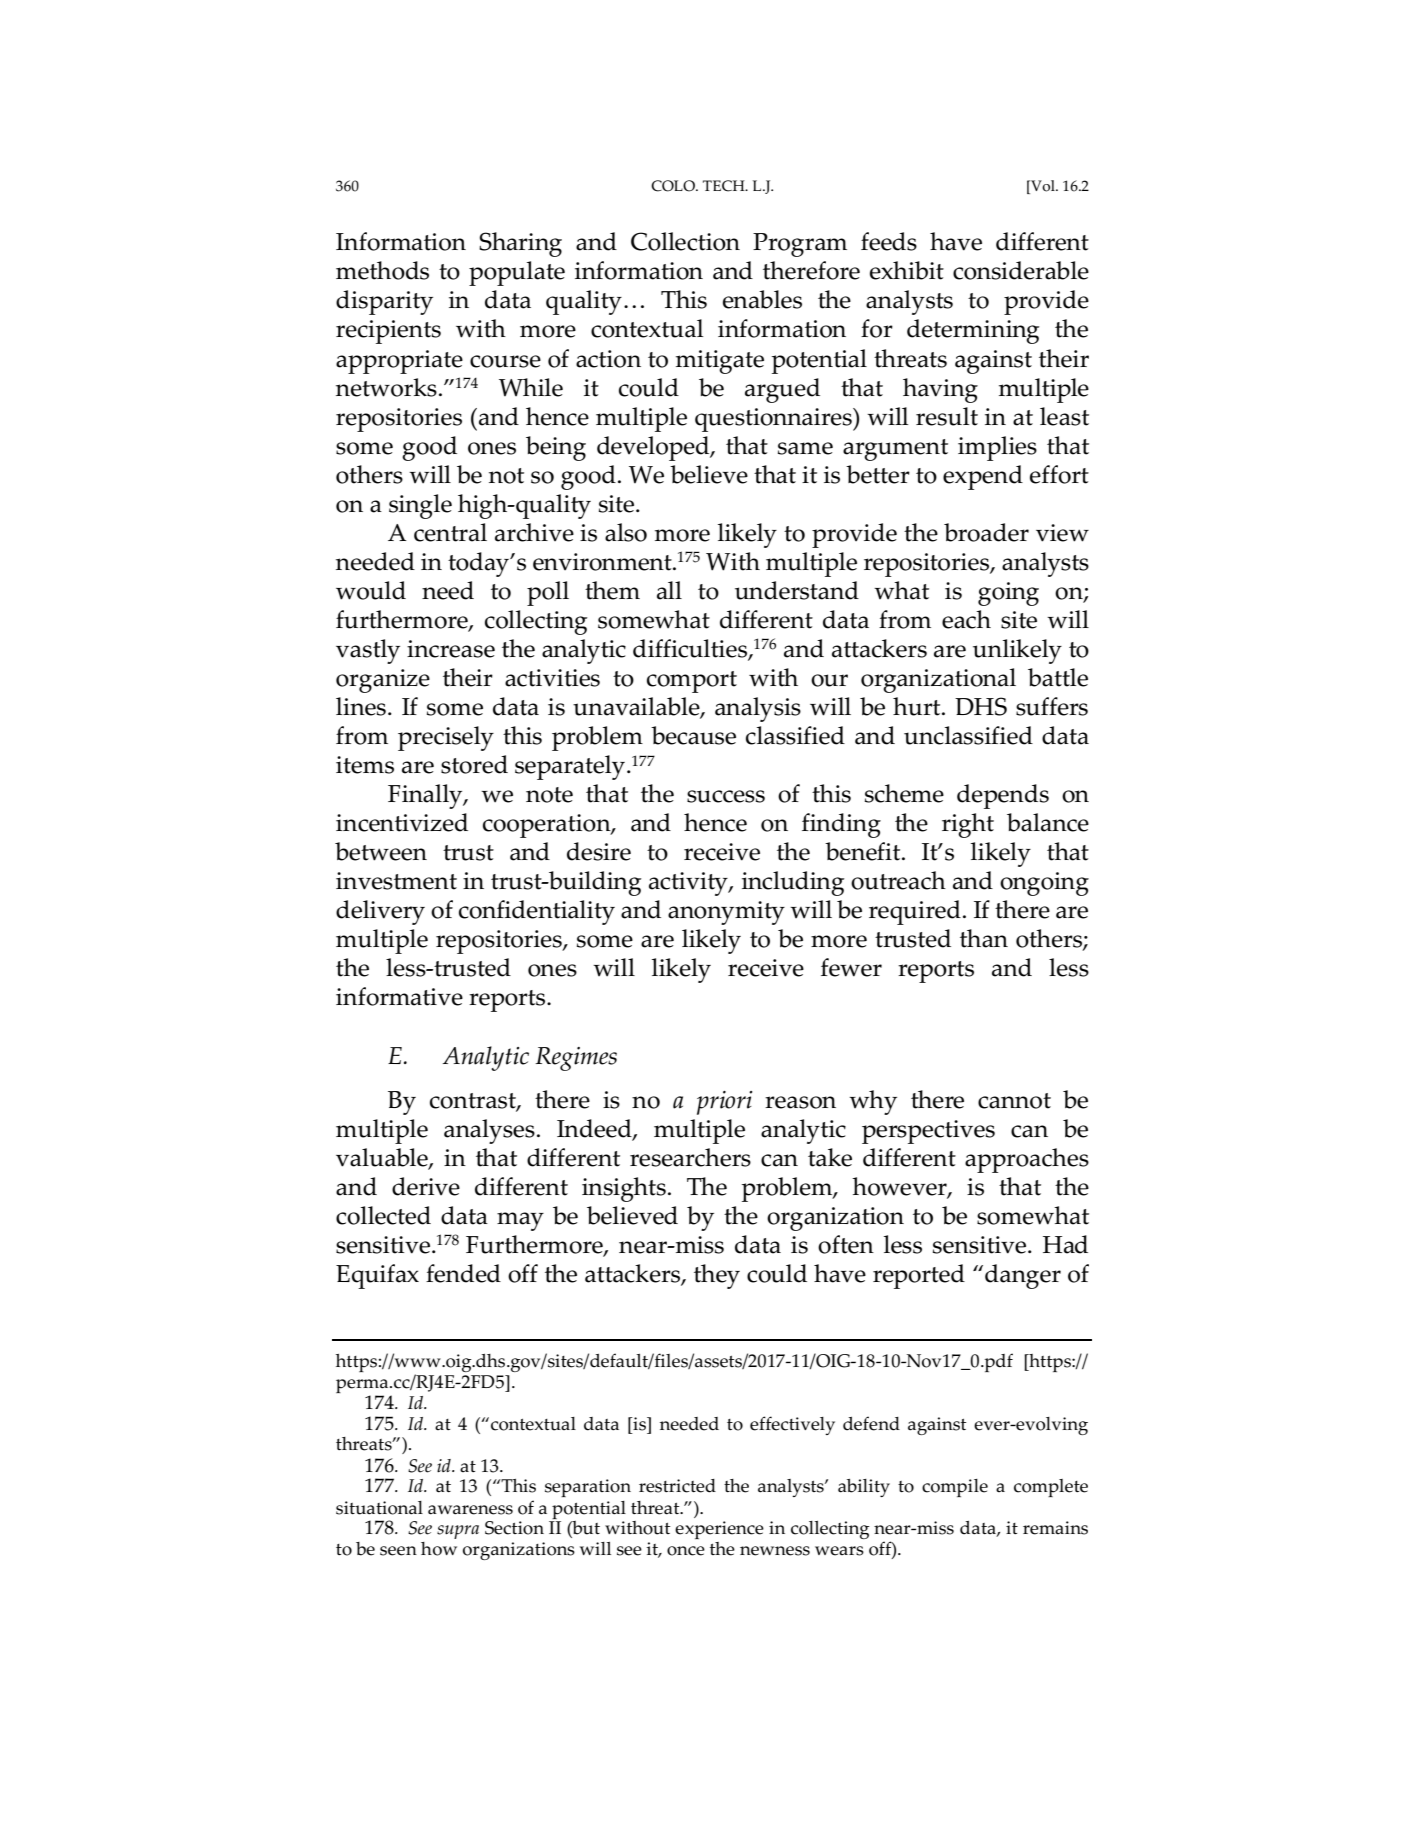 The width and height of the screenshot is (1422, 1840). Describe the element at coordinates (470, 1510) in the screenshot. I see `awareness` at that location.
